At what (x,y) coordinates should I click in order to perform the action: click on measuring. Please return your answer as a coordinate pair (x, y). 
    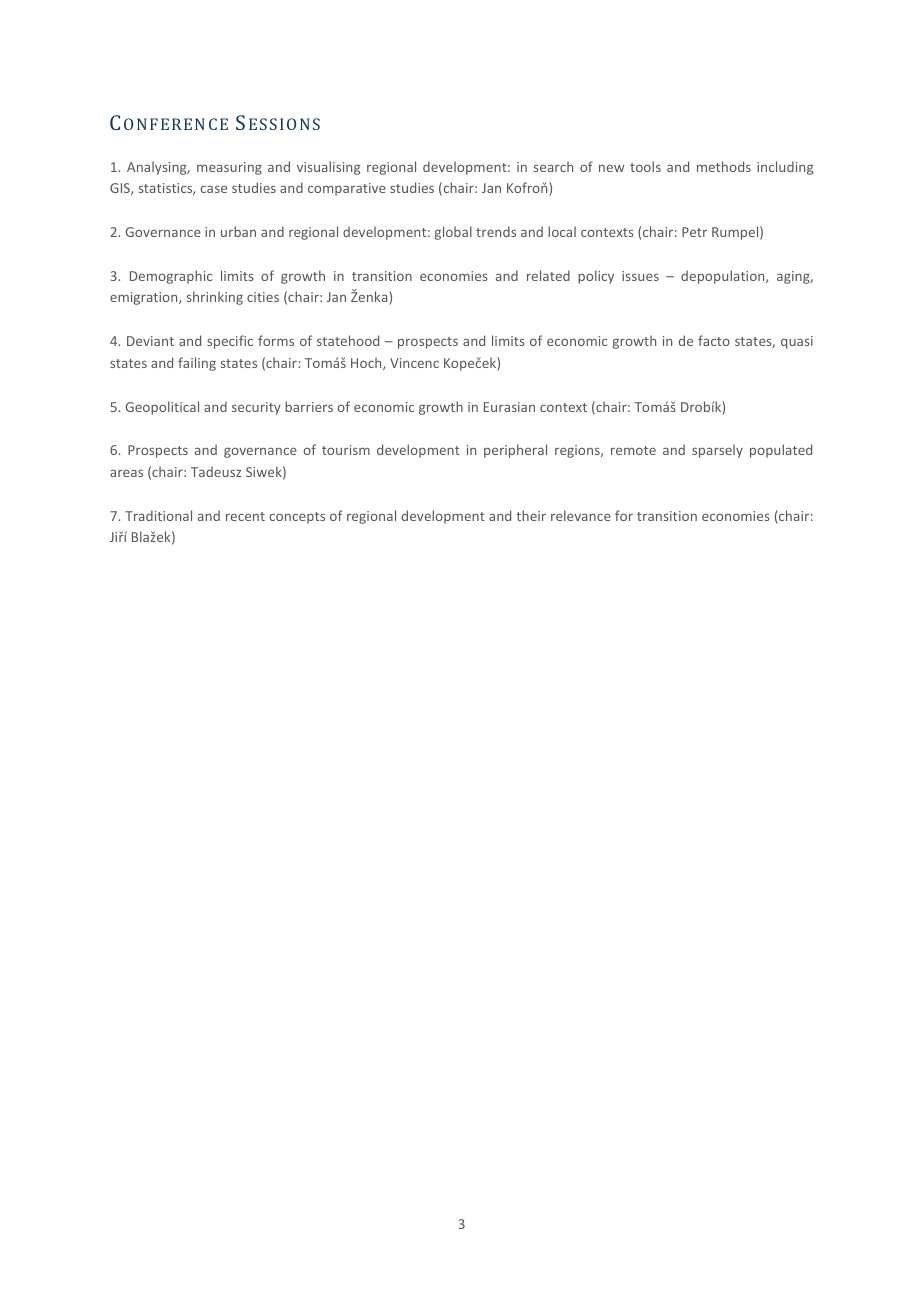
    Looking at the image, I should click on (229, 168).
